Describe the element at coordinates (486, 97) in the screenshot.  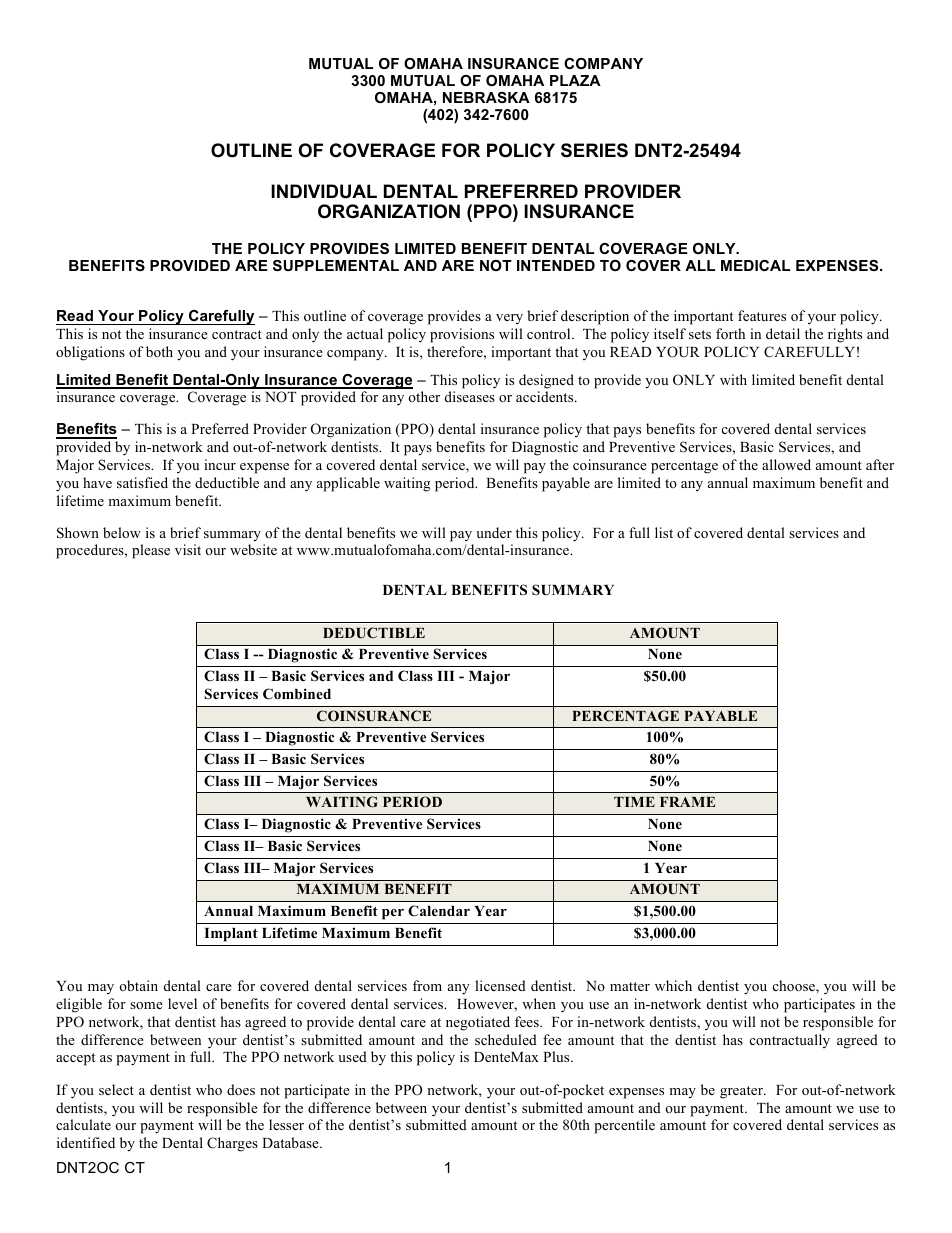
I see `NEBRASKA` at that location.
